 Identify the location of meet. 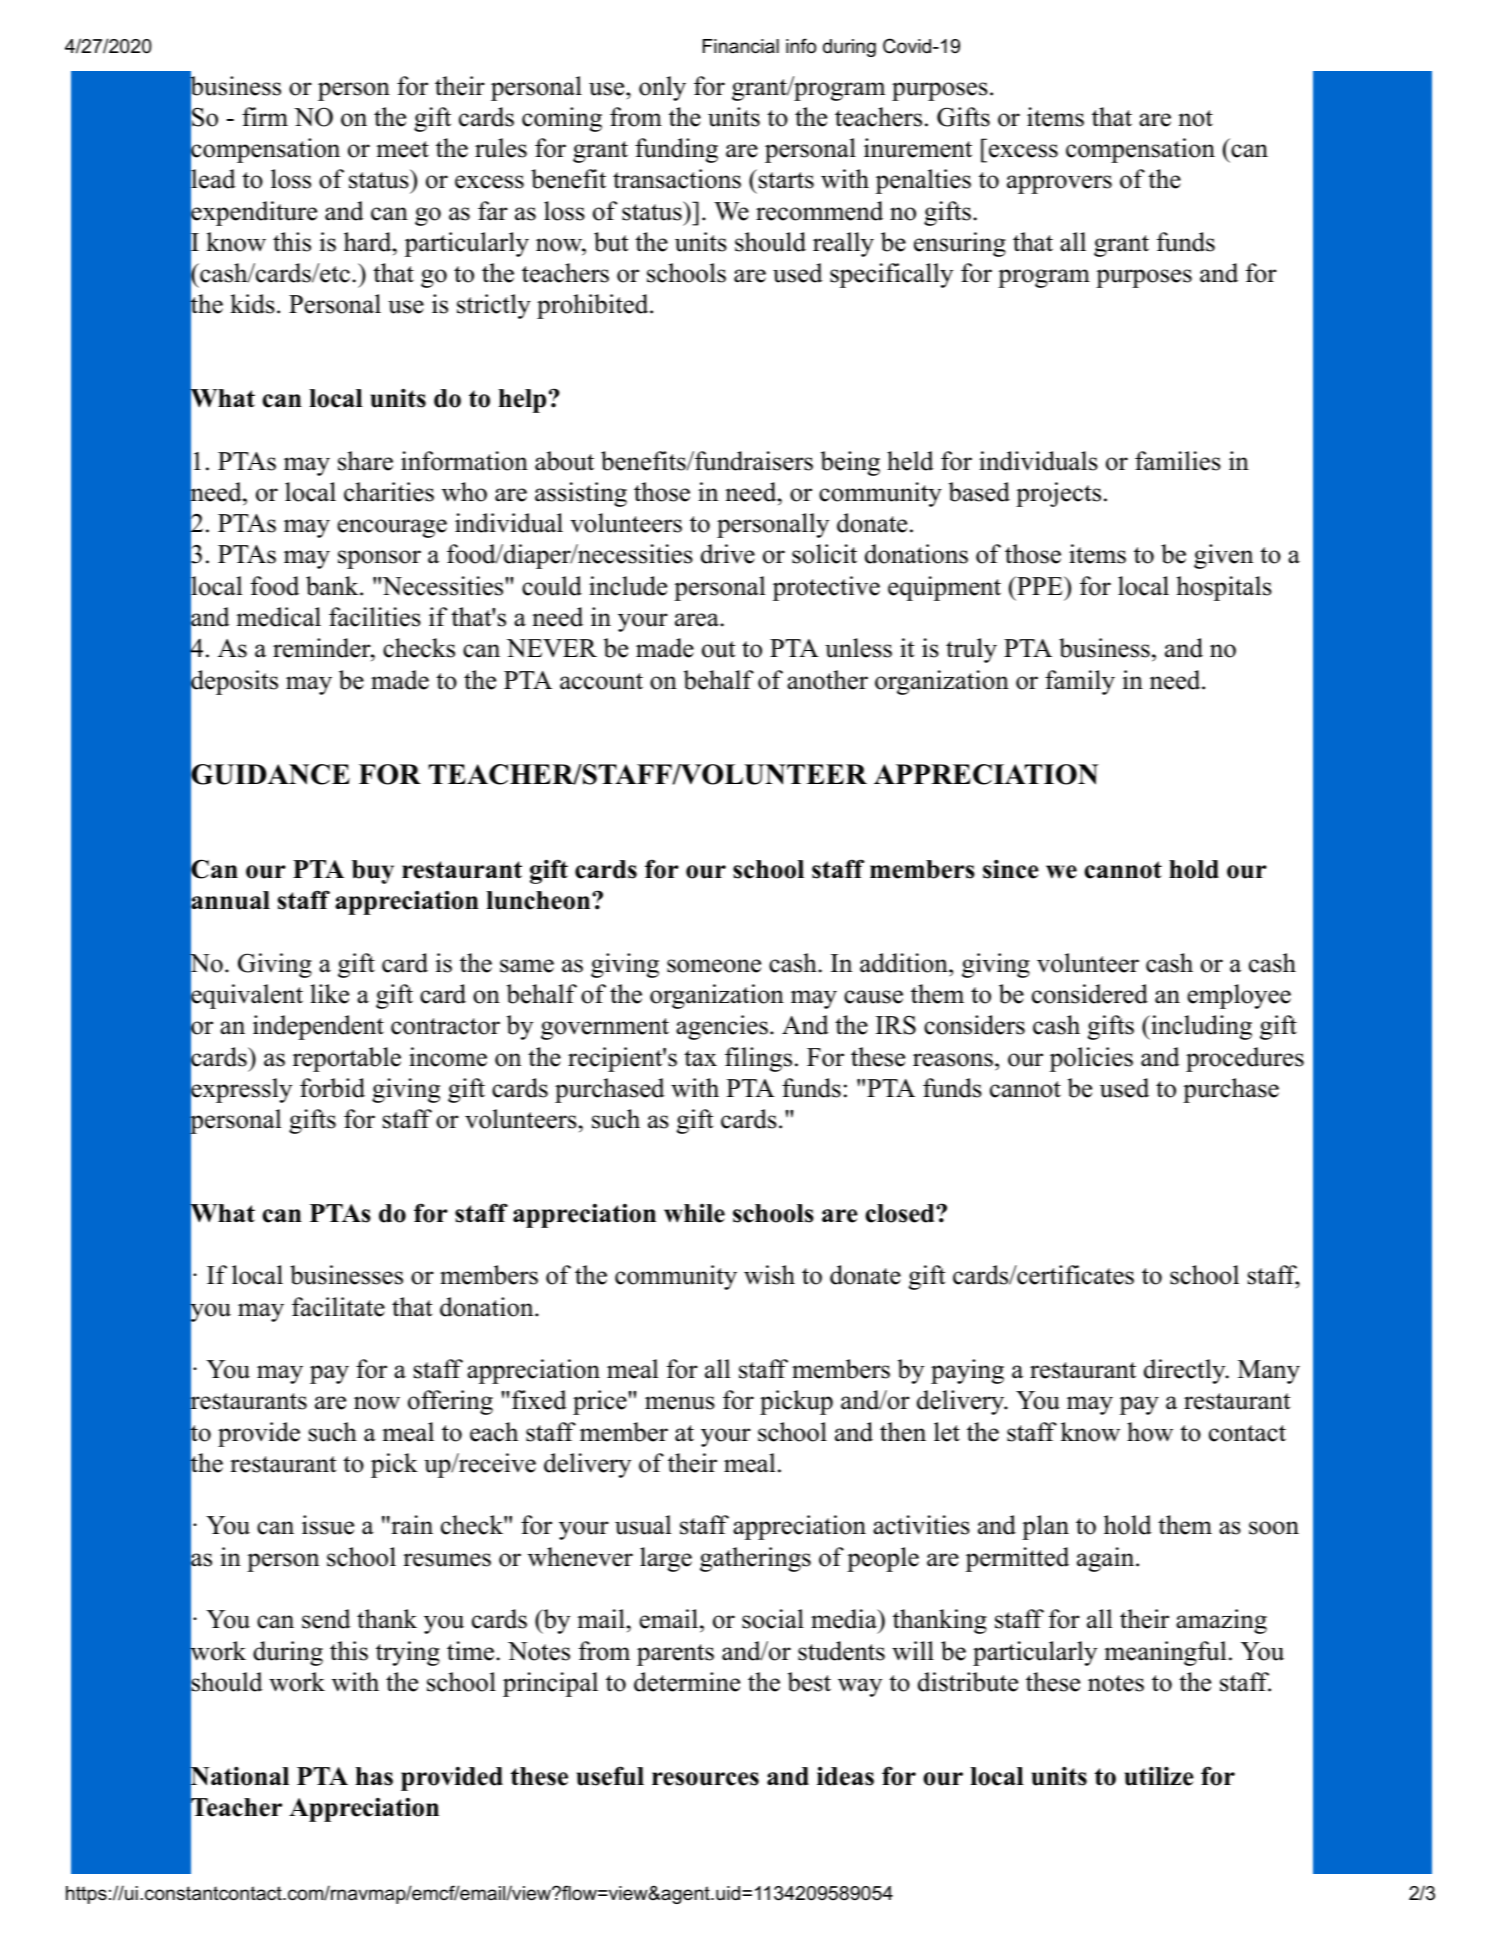
(402, 149).
